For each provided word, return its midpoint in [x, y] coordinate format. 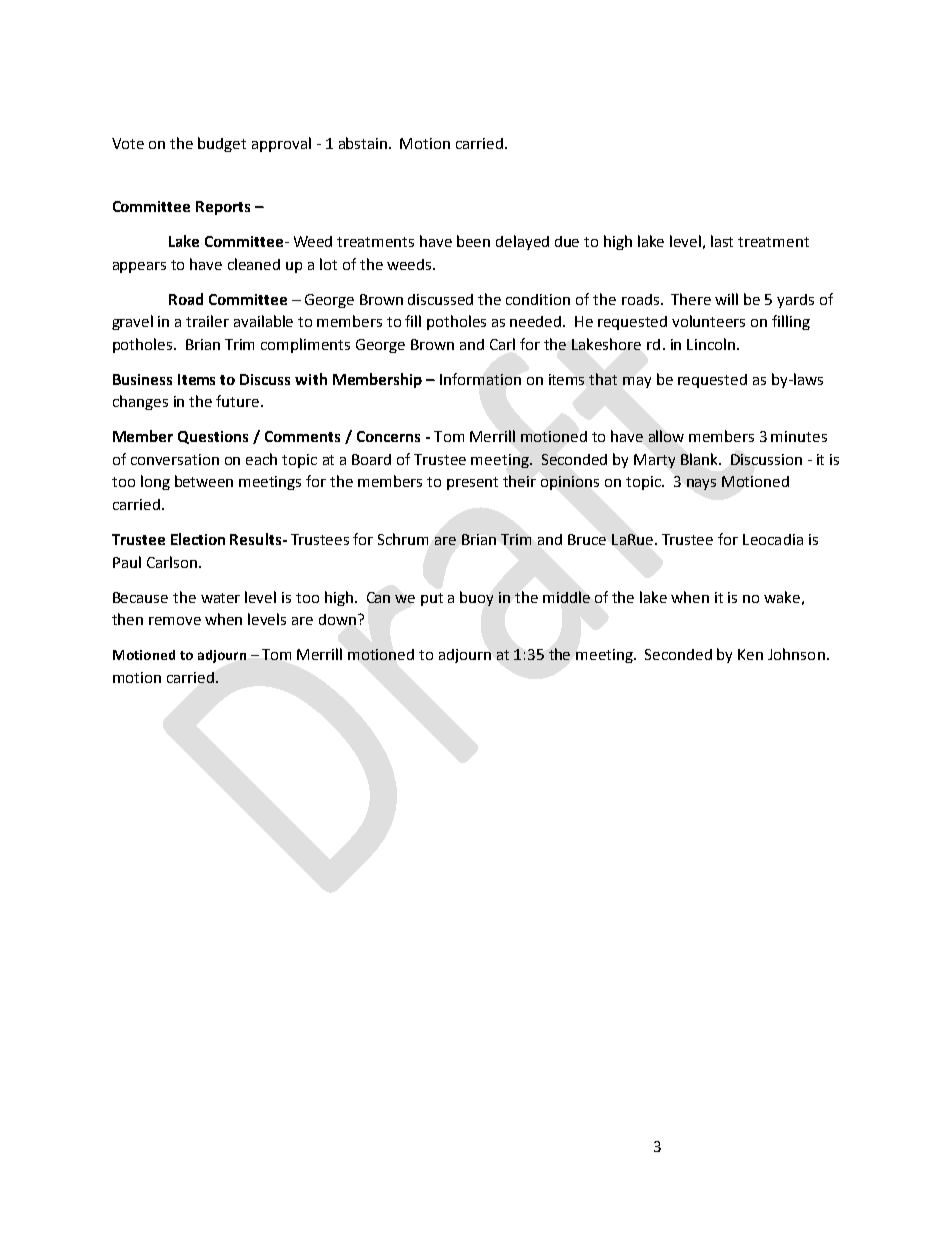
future [239, 401]
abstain [364, 143]
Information [480, 379]
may [637, 382]
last [722, 241]
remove [175, 621]
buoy [476, 598]
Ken [750, 654]
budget [222, 144]
